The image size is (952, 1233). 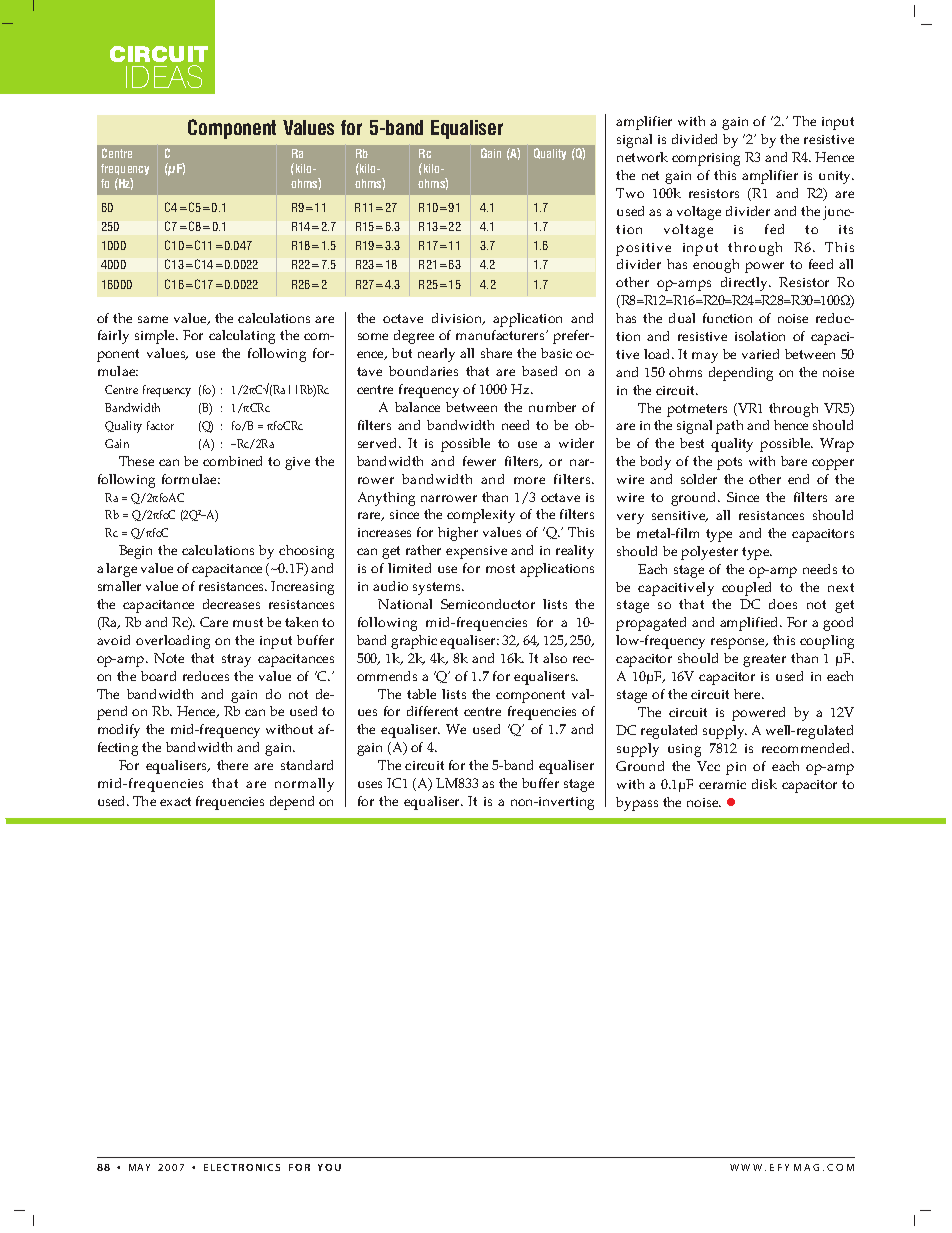 What do you see at coordinates (370, 784) in the screenshot?
I see `uses` at bounding box center [370, 784].
